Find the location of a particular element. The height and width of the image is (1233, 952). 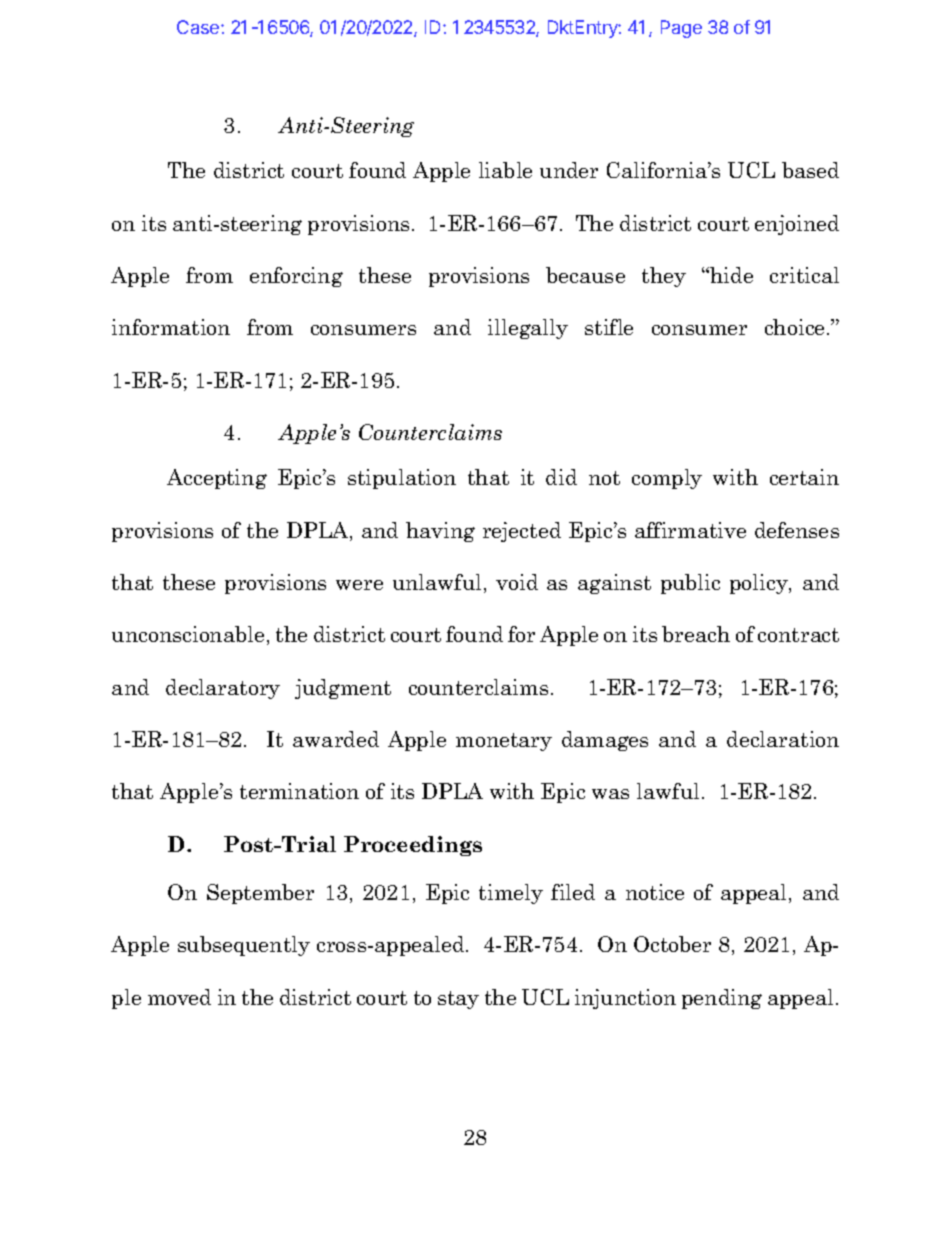

Accepting is located at coordinates (217, 479).
